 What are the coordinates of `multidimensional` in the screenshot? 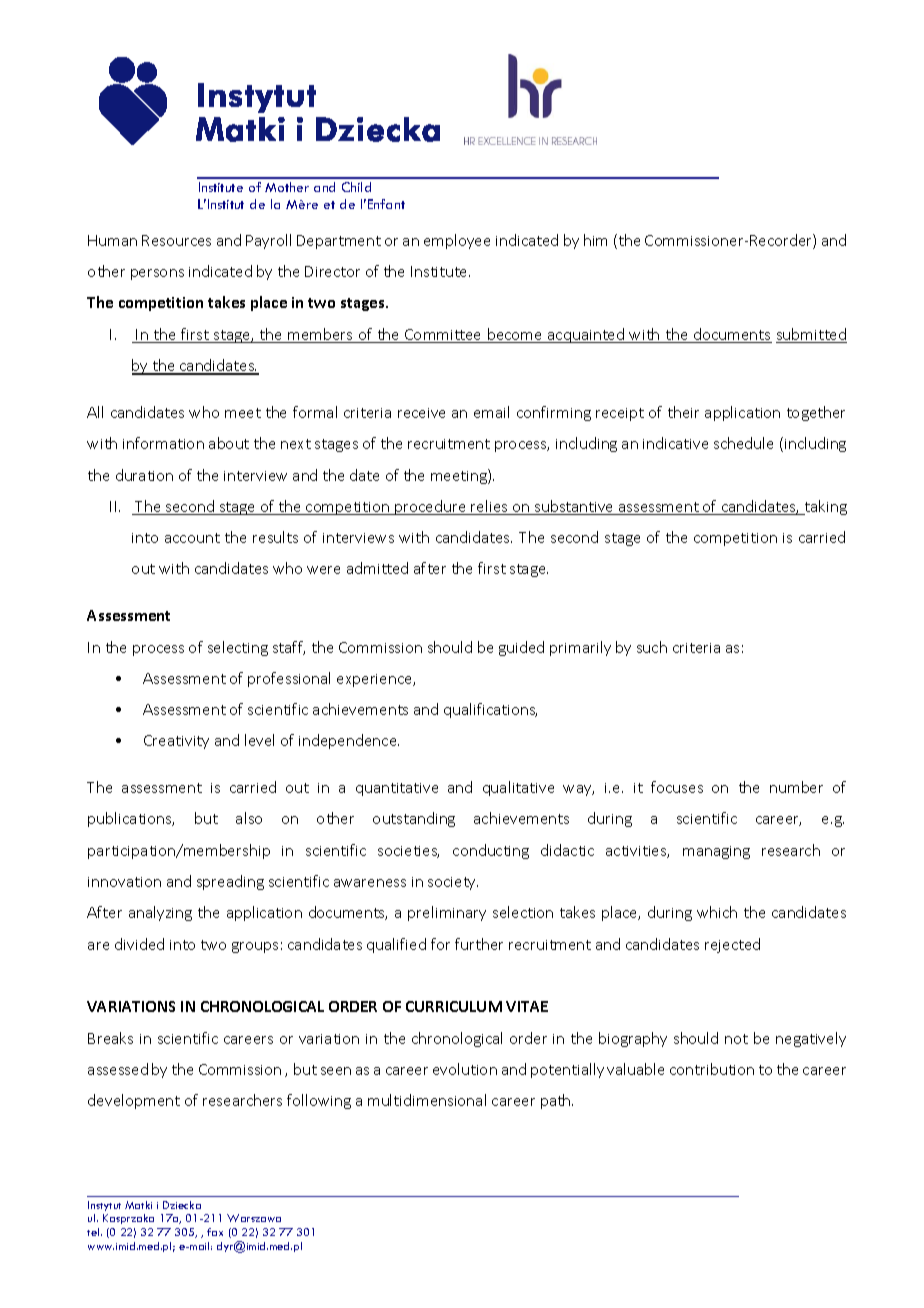 It's located at (427, 1100).
